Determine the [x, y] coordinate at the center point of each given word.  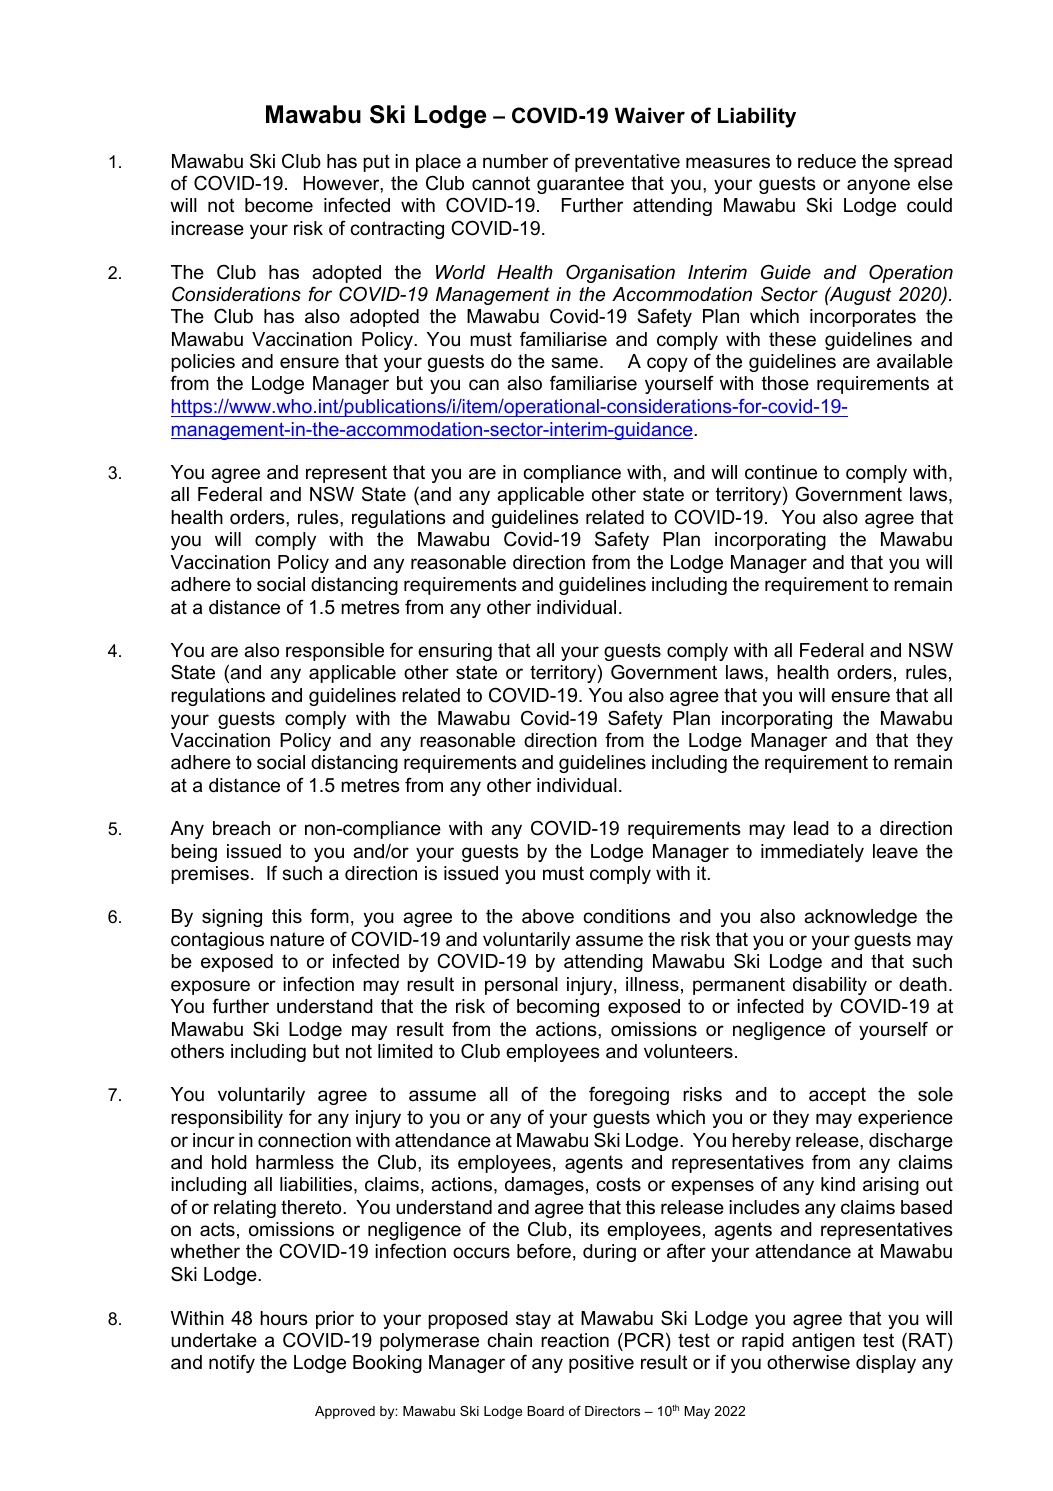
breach [241, 828]
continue [781, 472]
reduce [827, 161]
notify [232, 1363]
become [279, 205]
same [576, 363]
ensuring [455, 652]
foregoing [629, 1095]
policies [203, 363]
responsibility [227, 1119]
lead [811, 828]
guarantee [580, 185]
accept [837, 1096]
